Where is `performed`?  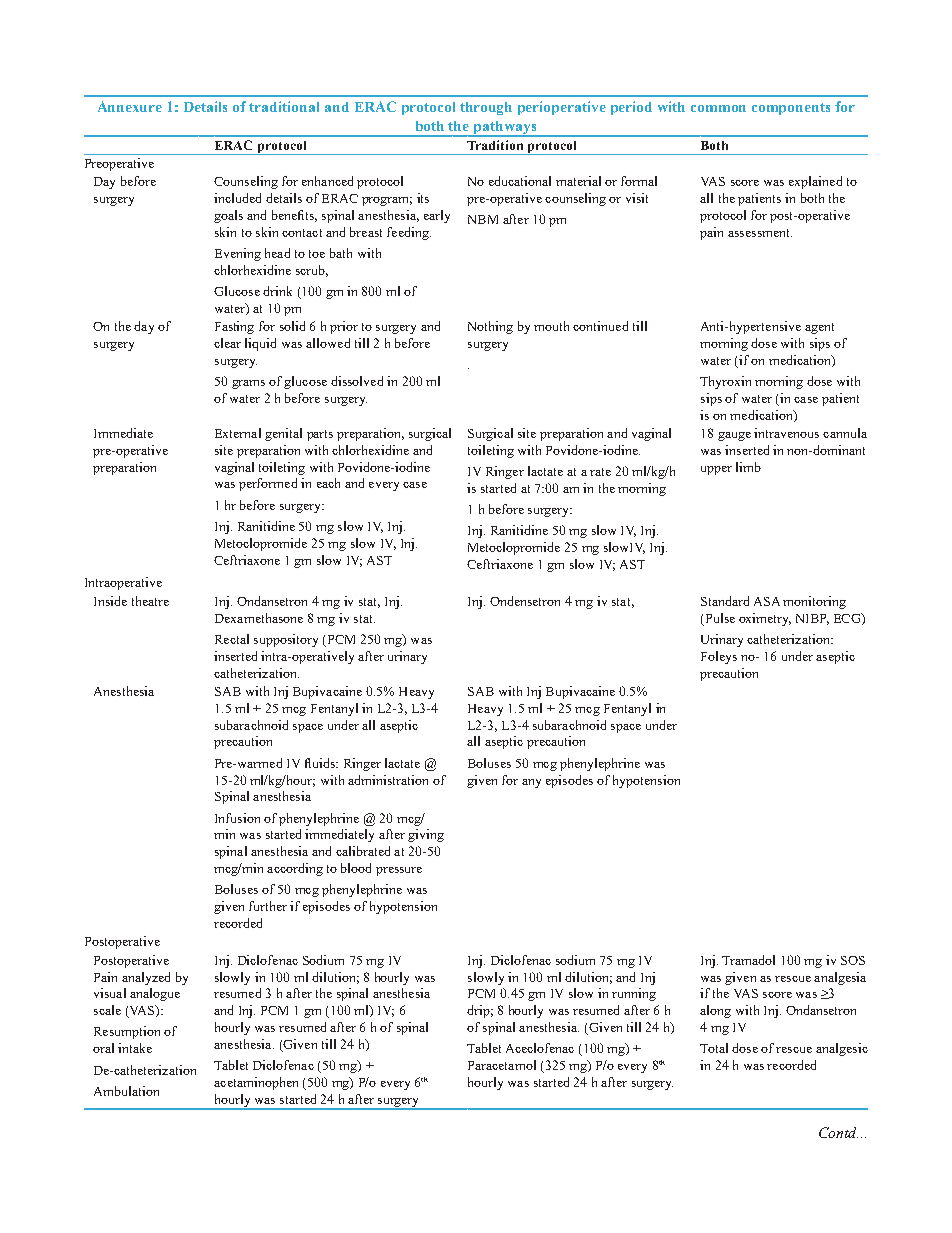
performed is located at coordinates (268, 484).
